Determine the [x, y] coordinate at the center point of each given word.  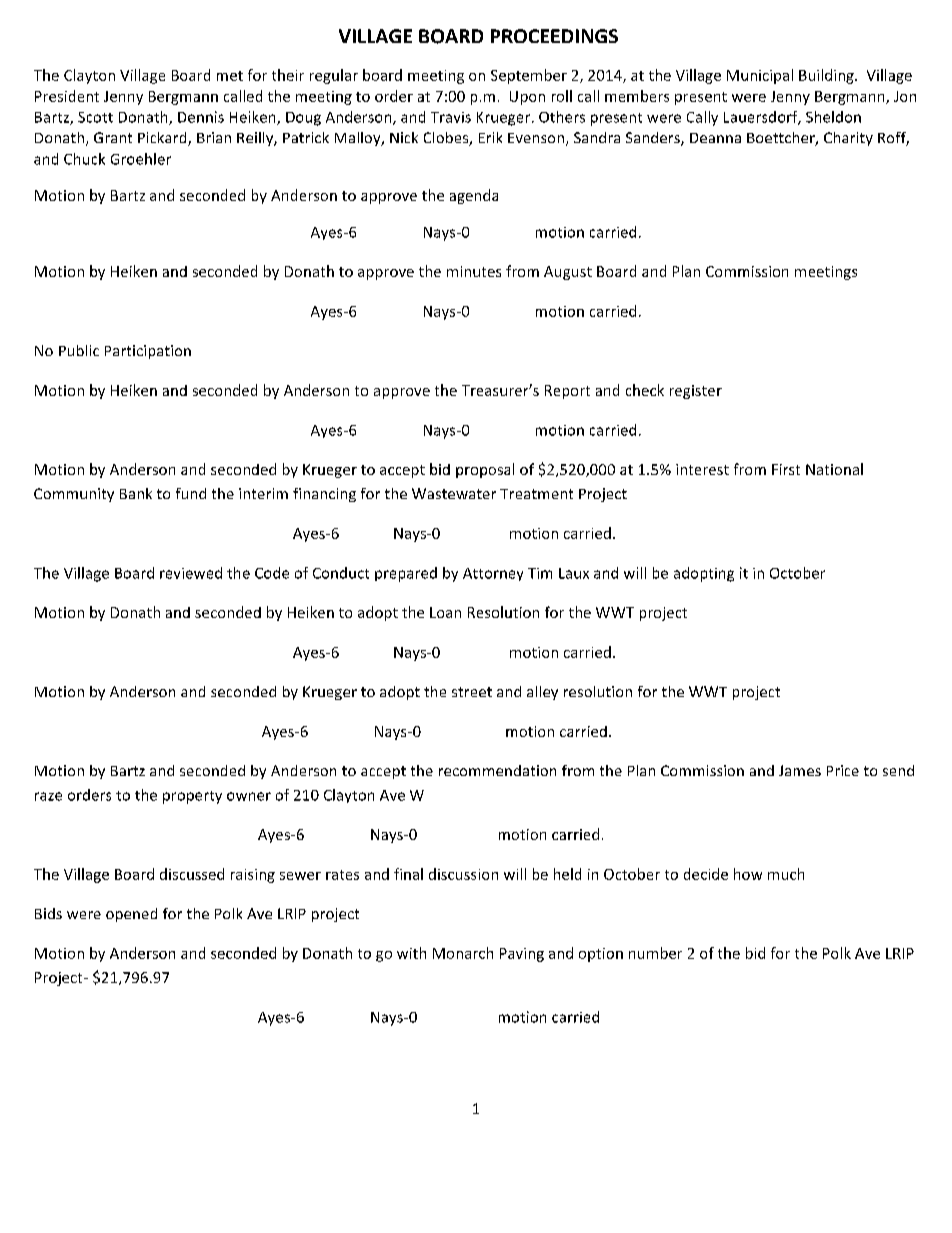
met [230, 76]
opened [131, 915]
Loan [445, 612]
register [696, 392]
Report [567, 392]
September [529, 76]
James [800, 770]
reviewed [191, 573]
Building [827, 76]
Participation [148, 352]
